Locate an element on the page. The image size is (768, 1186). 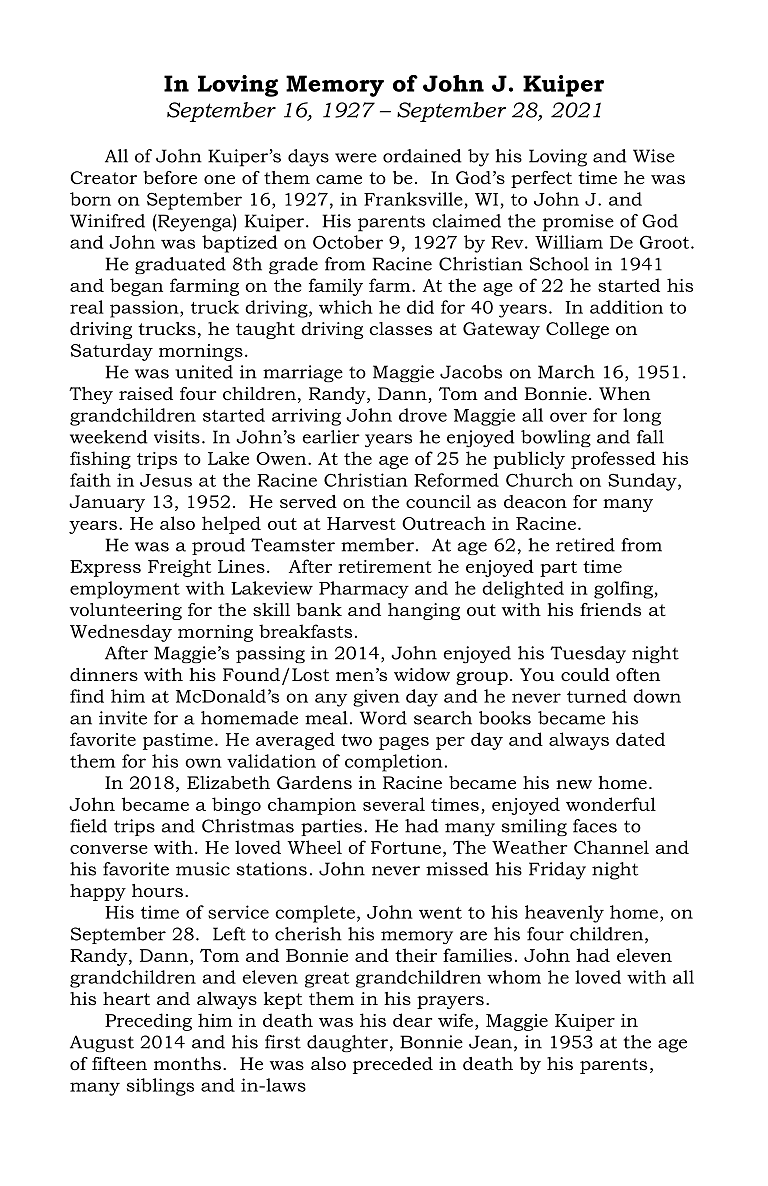
volunteering is located at coordinates (126, 611).
